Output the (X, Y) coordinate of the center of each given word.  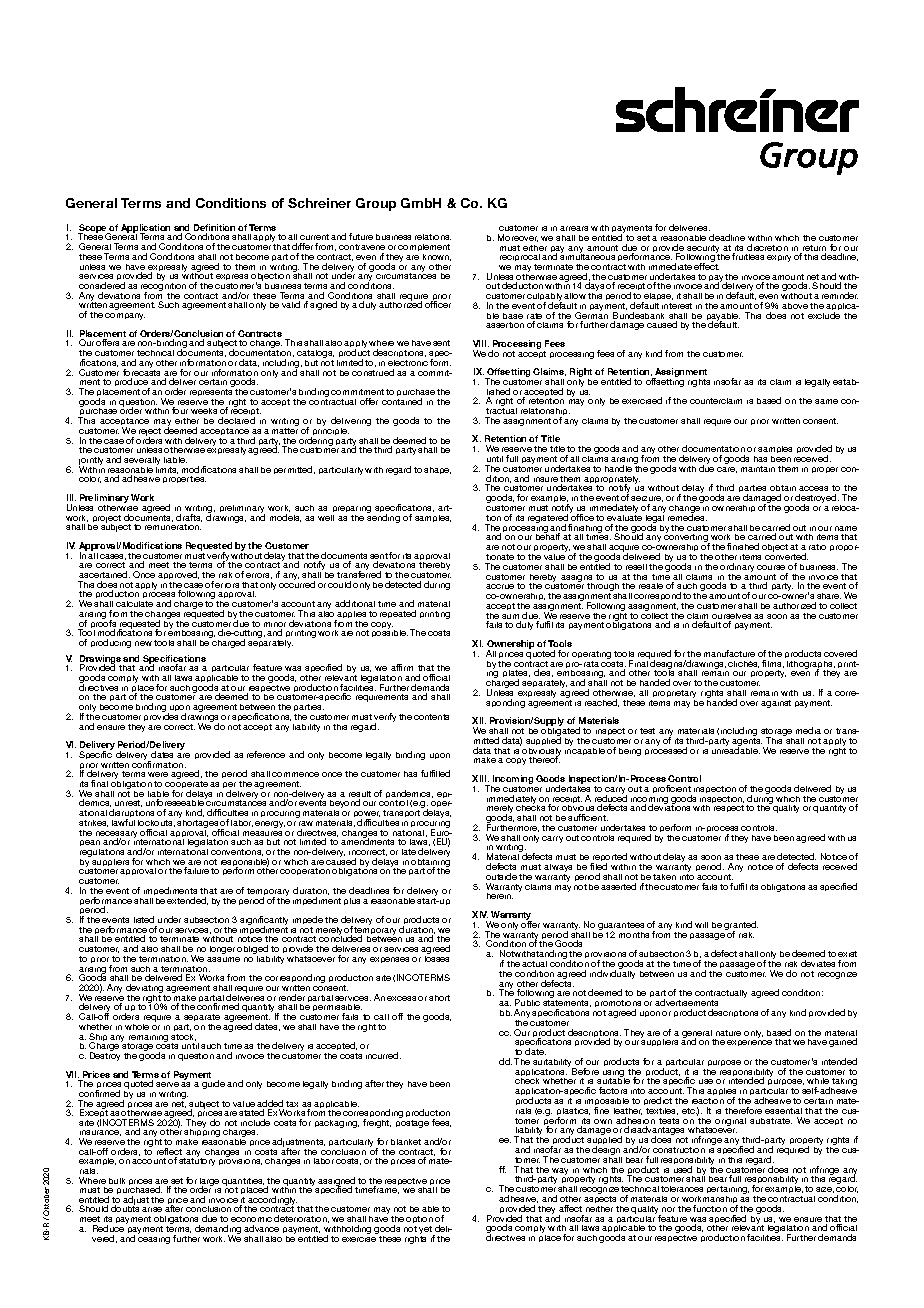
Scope (93, 229)
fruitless (748, 256)
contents (431, 717)
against (776, 704)
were (158, 774)
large (209, 1183)
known (437, 257)
